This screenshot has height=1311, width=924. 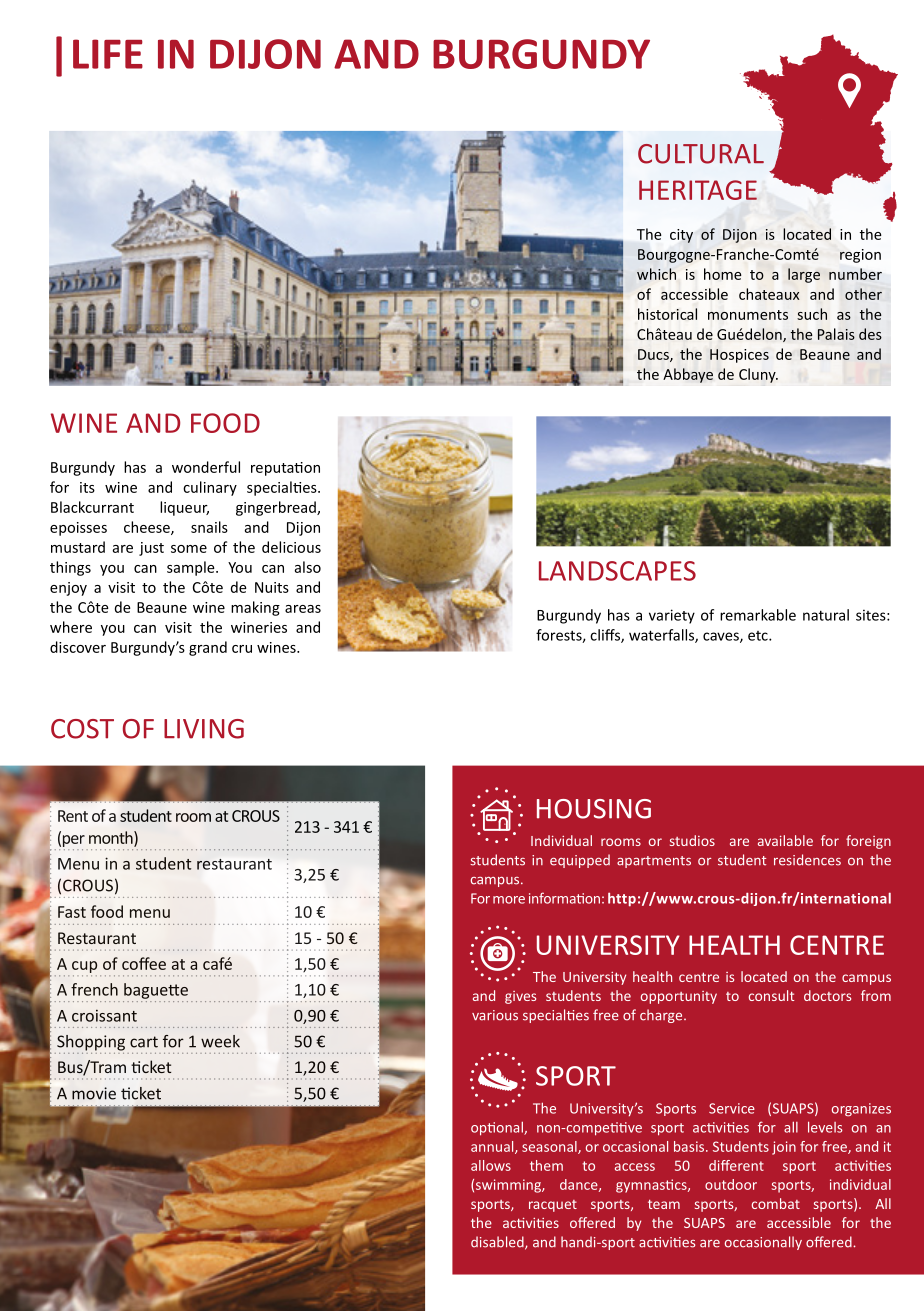 What do you see at coordinates (698, 190) in the screenshot?
I see `HERITAGE` at bounding box center [698, 190].
